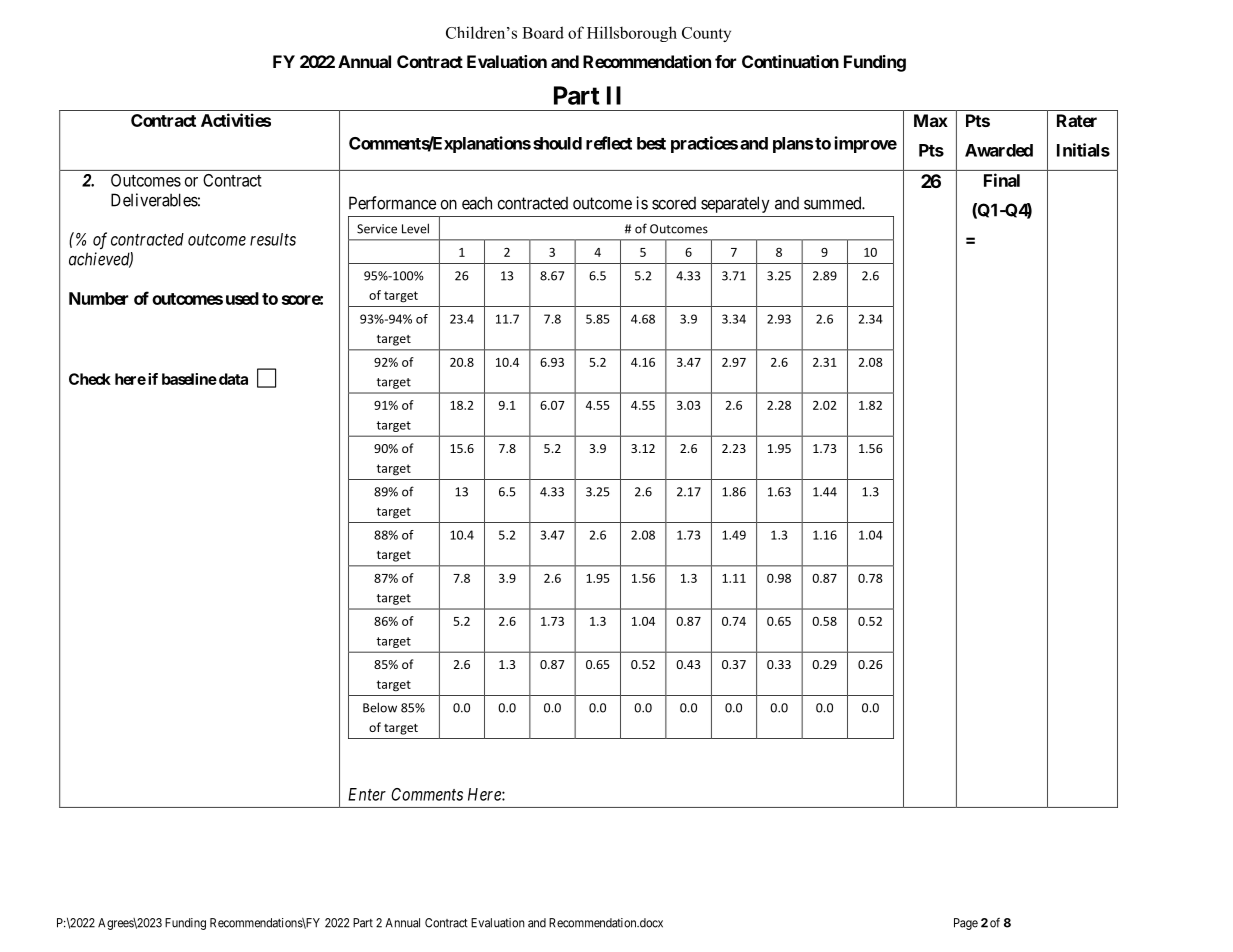 The image size is (1233, 952). What do you see at coordinates (966, 924) in the screenshot?
I see `Page` at bounding box center [966, 924].
